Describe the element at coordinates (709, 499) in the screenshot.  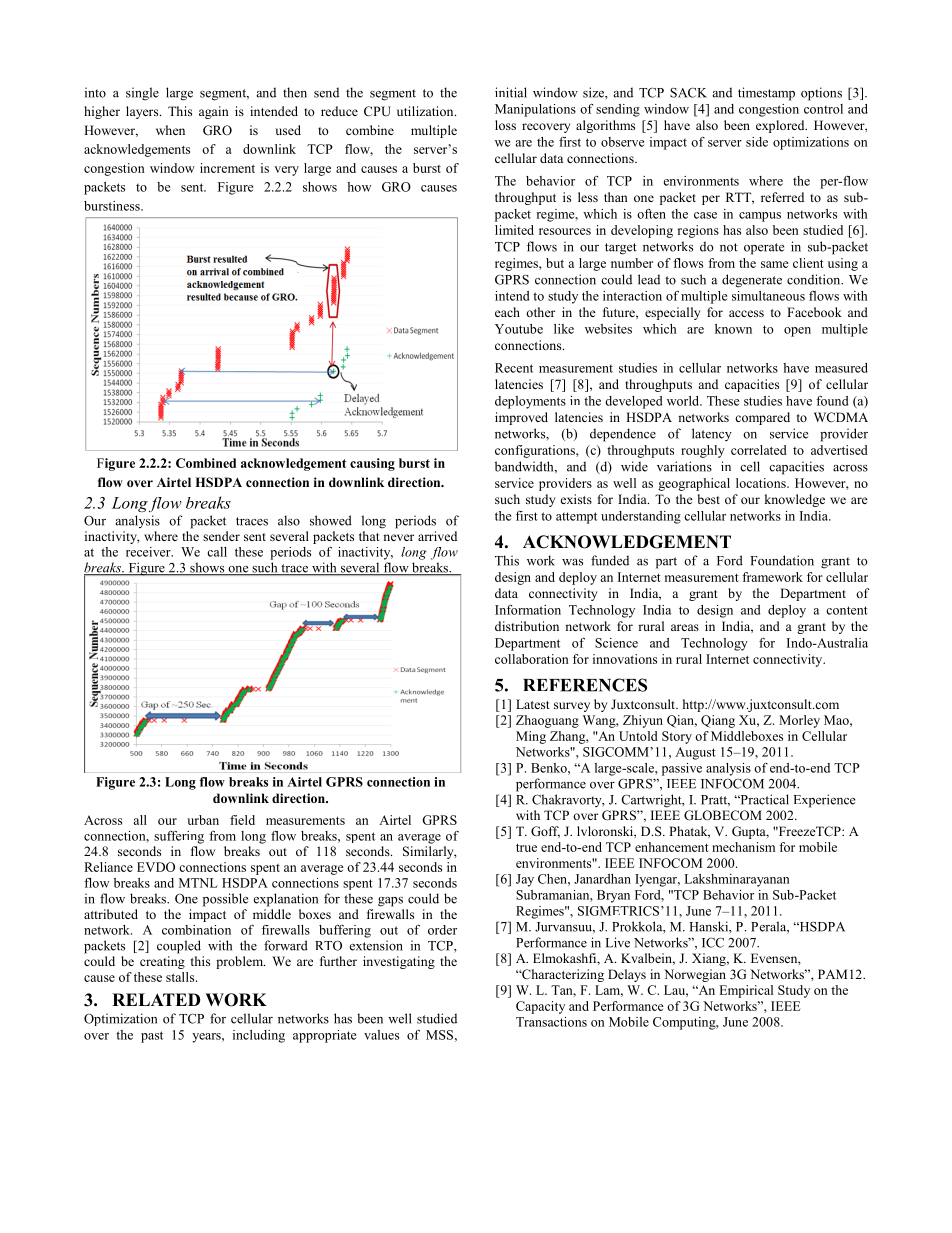
I see `best` at that location.
